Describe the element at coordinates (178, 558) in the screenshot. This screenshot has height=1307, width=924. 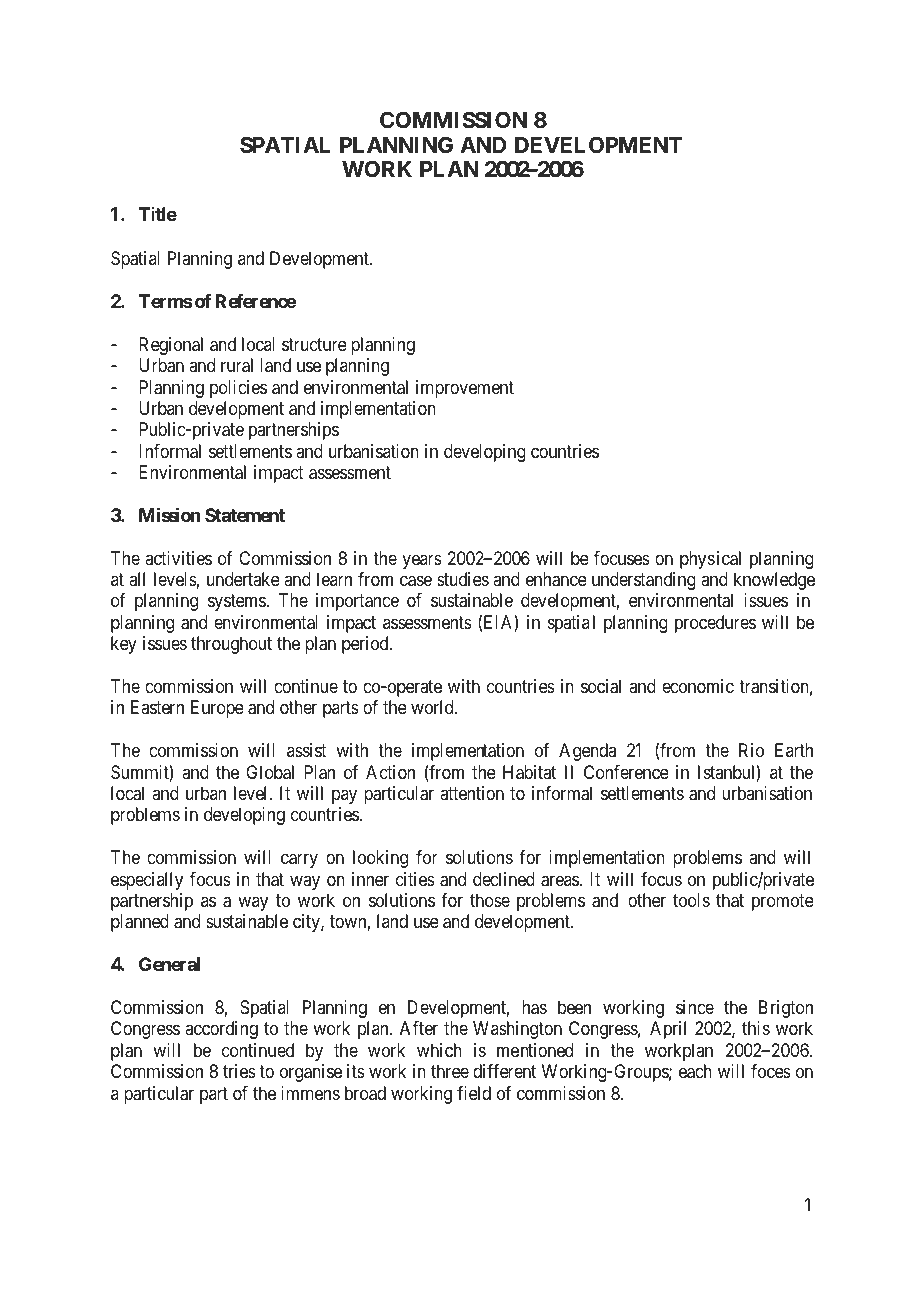
I see `activities` at that location.
